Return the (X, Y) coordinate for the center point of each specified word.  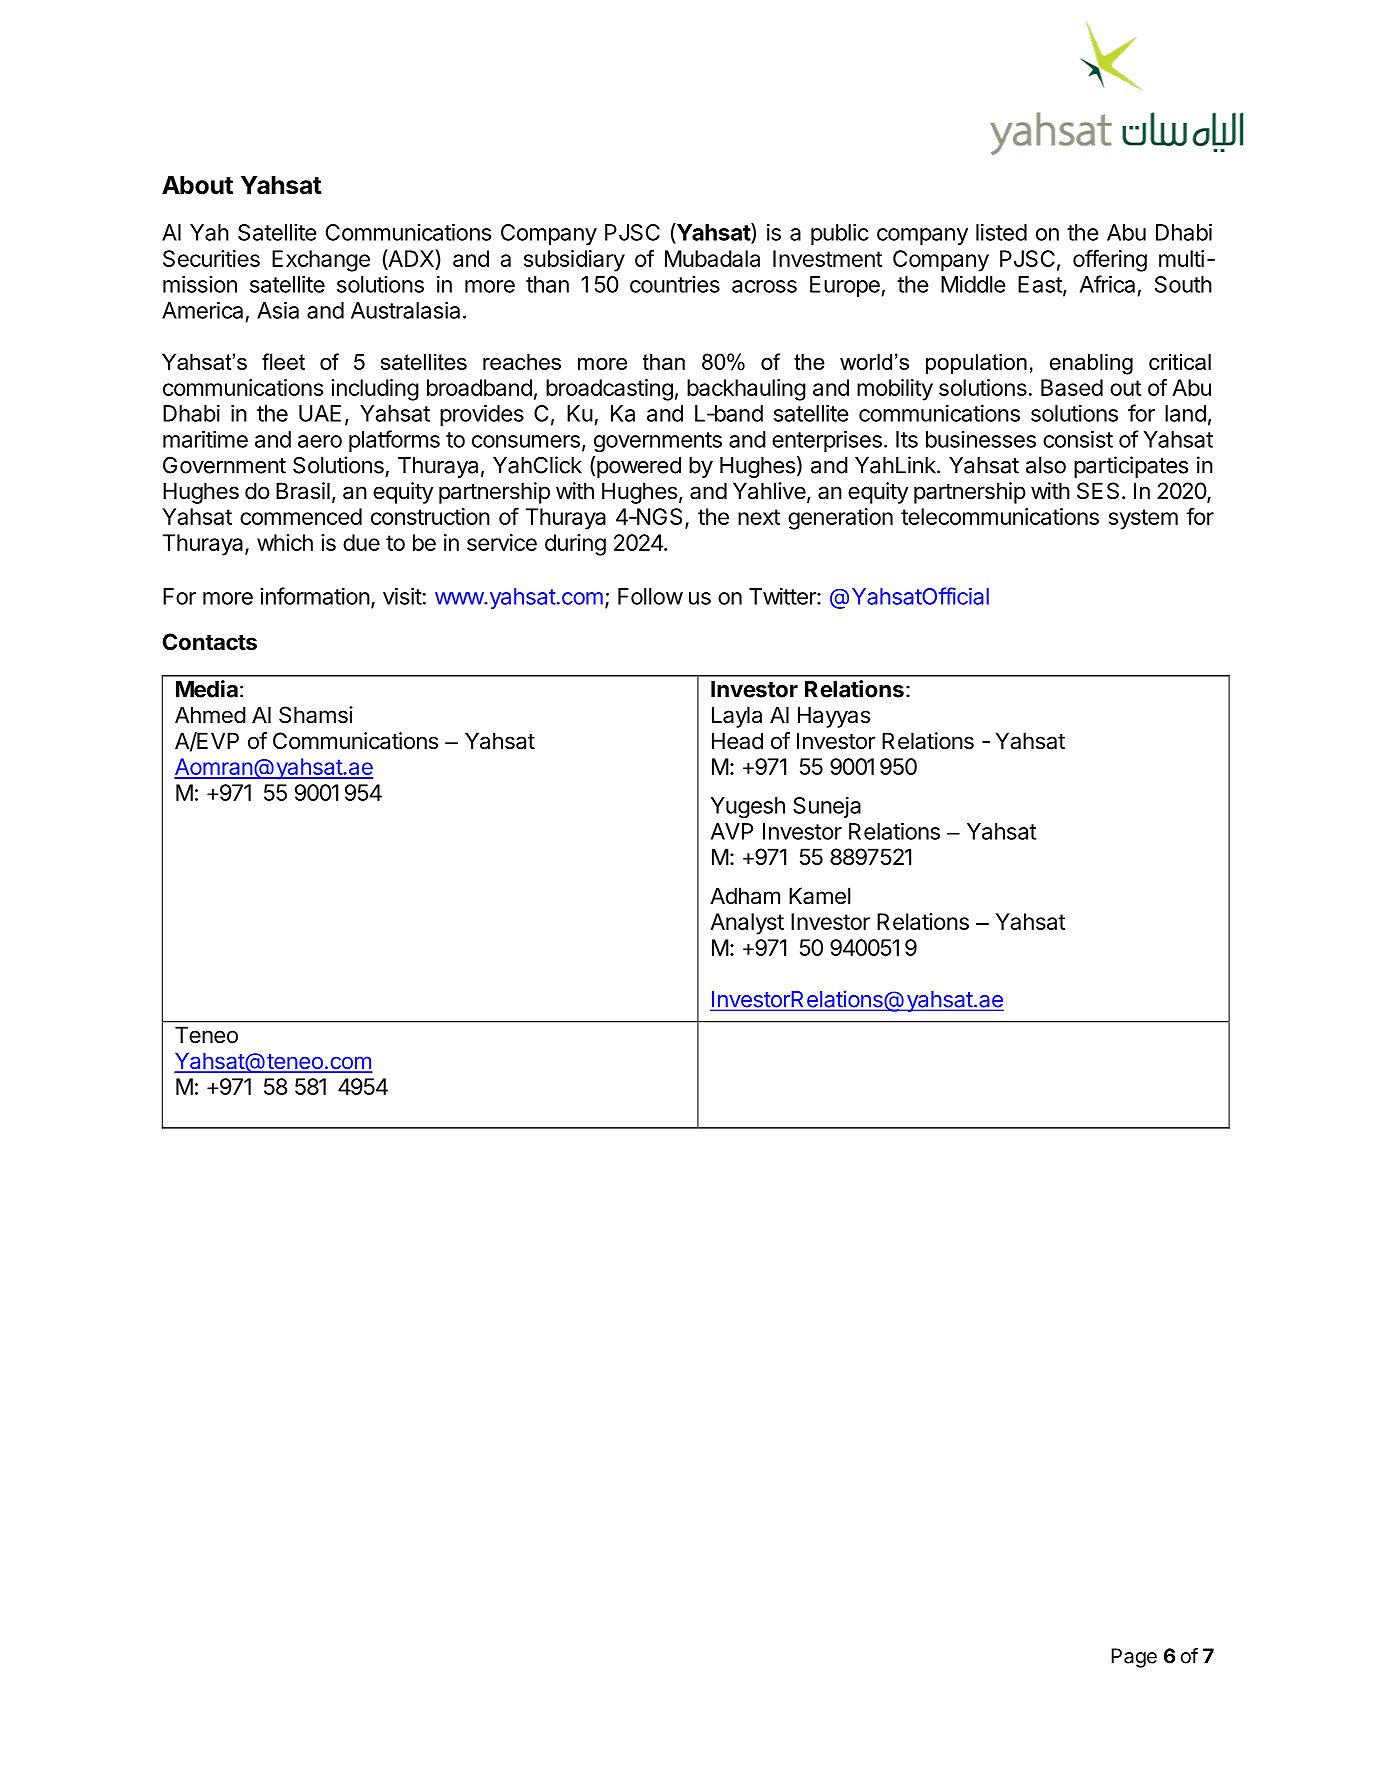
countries (675, 284)
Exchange (321, 261)
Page (1134, 1658)
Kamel (819, 896)
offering (1110, 260)
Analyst (747, 924)
